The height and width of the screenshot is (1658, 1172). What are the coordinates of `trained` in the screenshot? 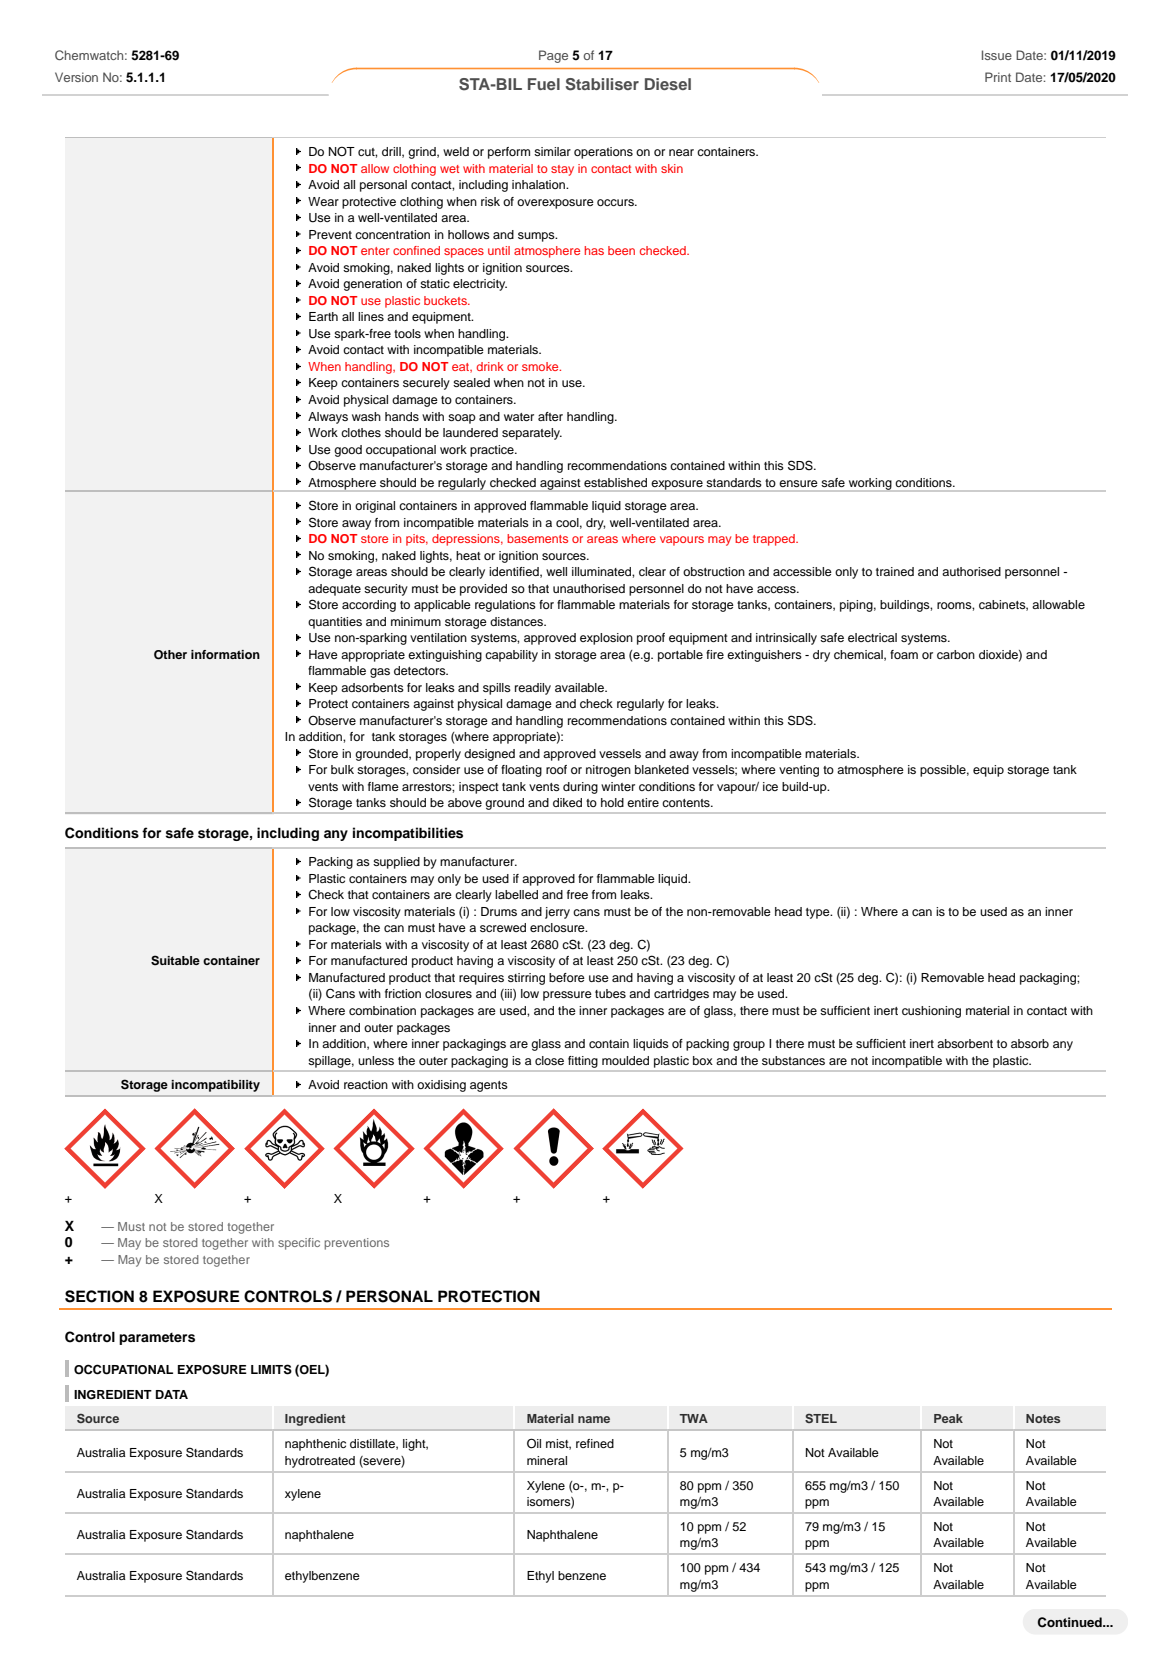 It's located at (895, 571).
